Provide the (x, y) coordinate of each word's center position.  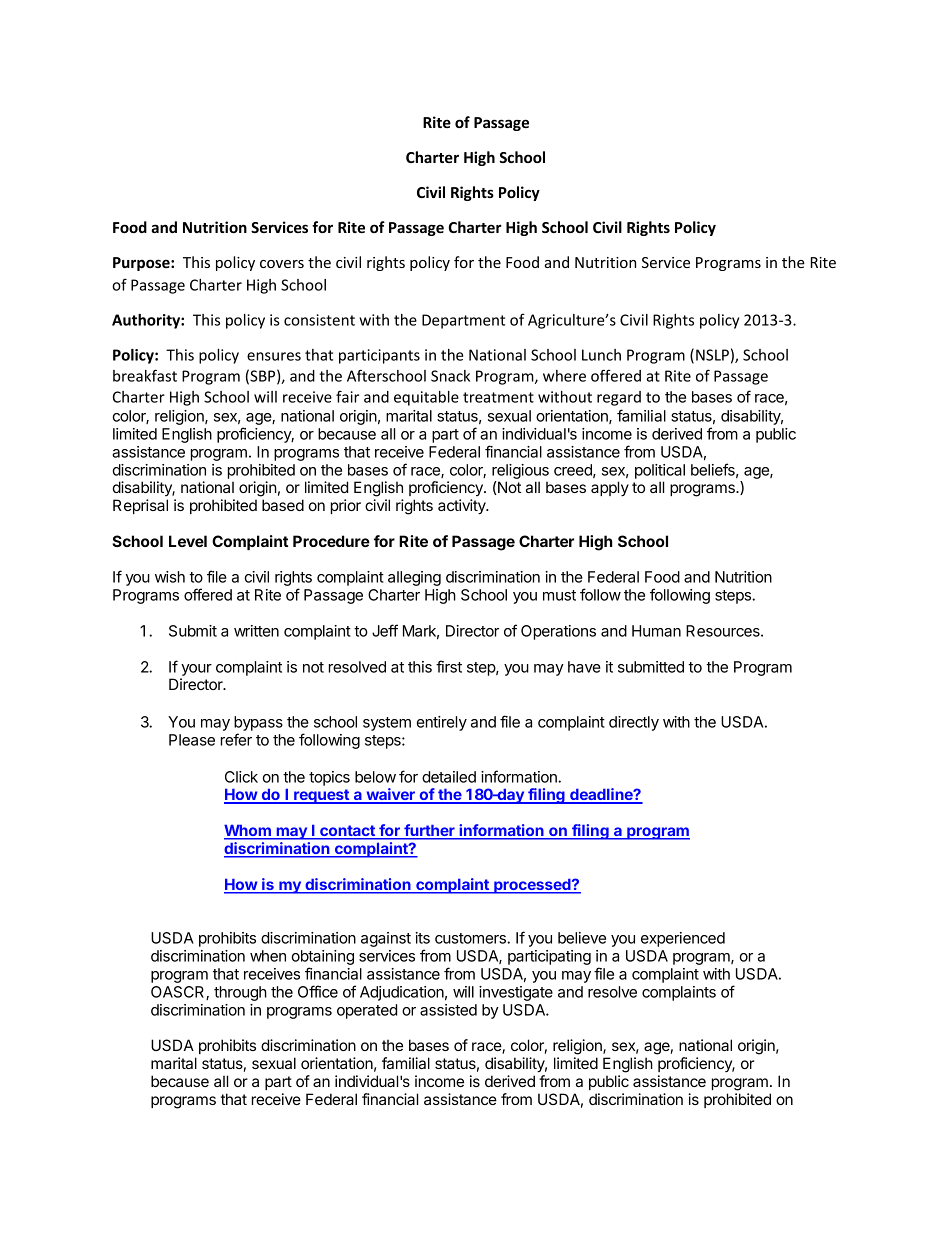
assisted (448, 1010)
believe (582, 938)
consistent (319, 320)
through (240, 993)
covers (282, 264)
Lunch (601, 355)
